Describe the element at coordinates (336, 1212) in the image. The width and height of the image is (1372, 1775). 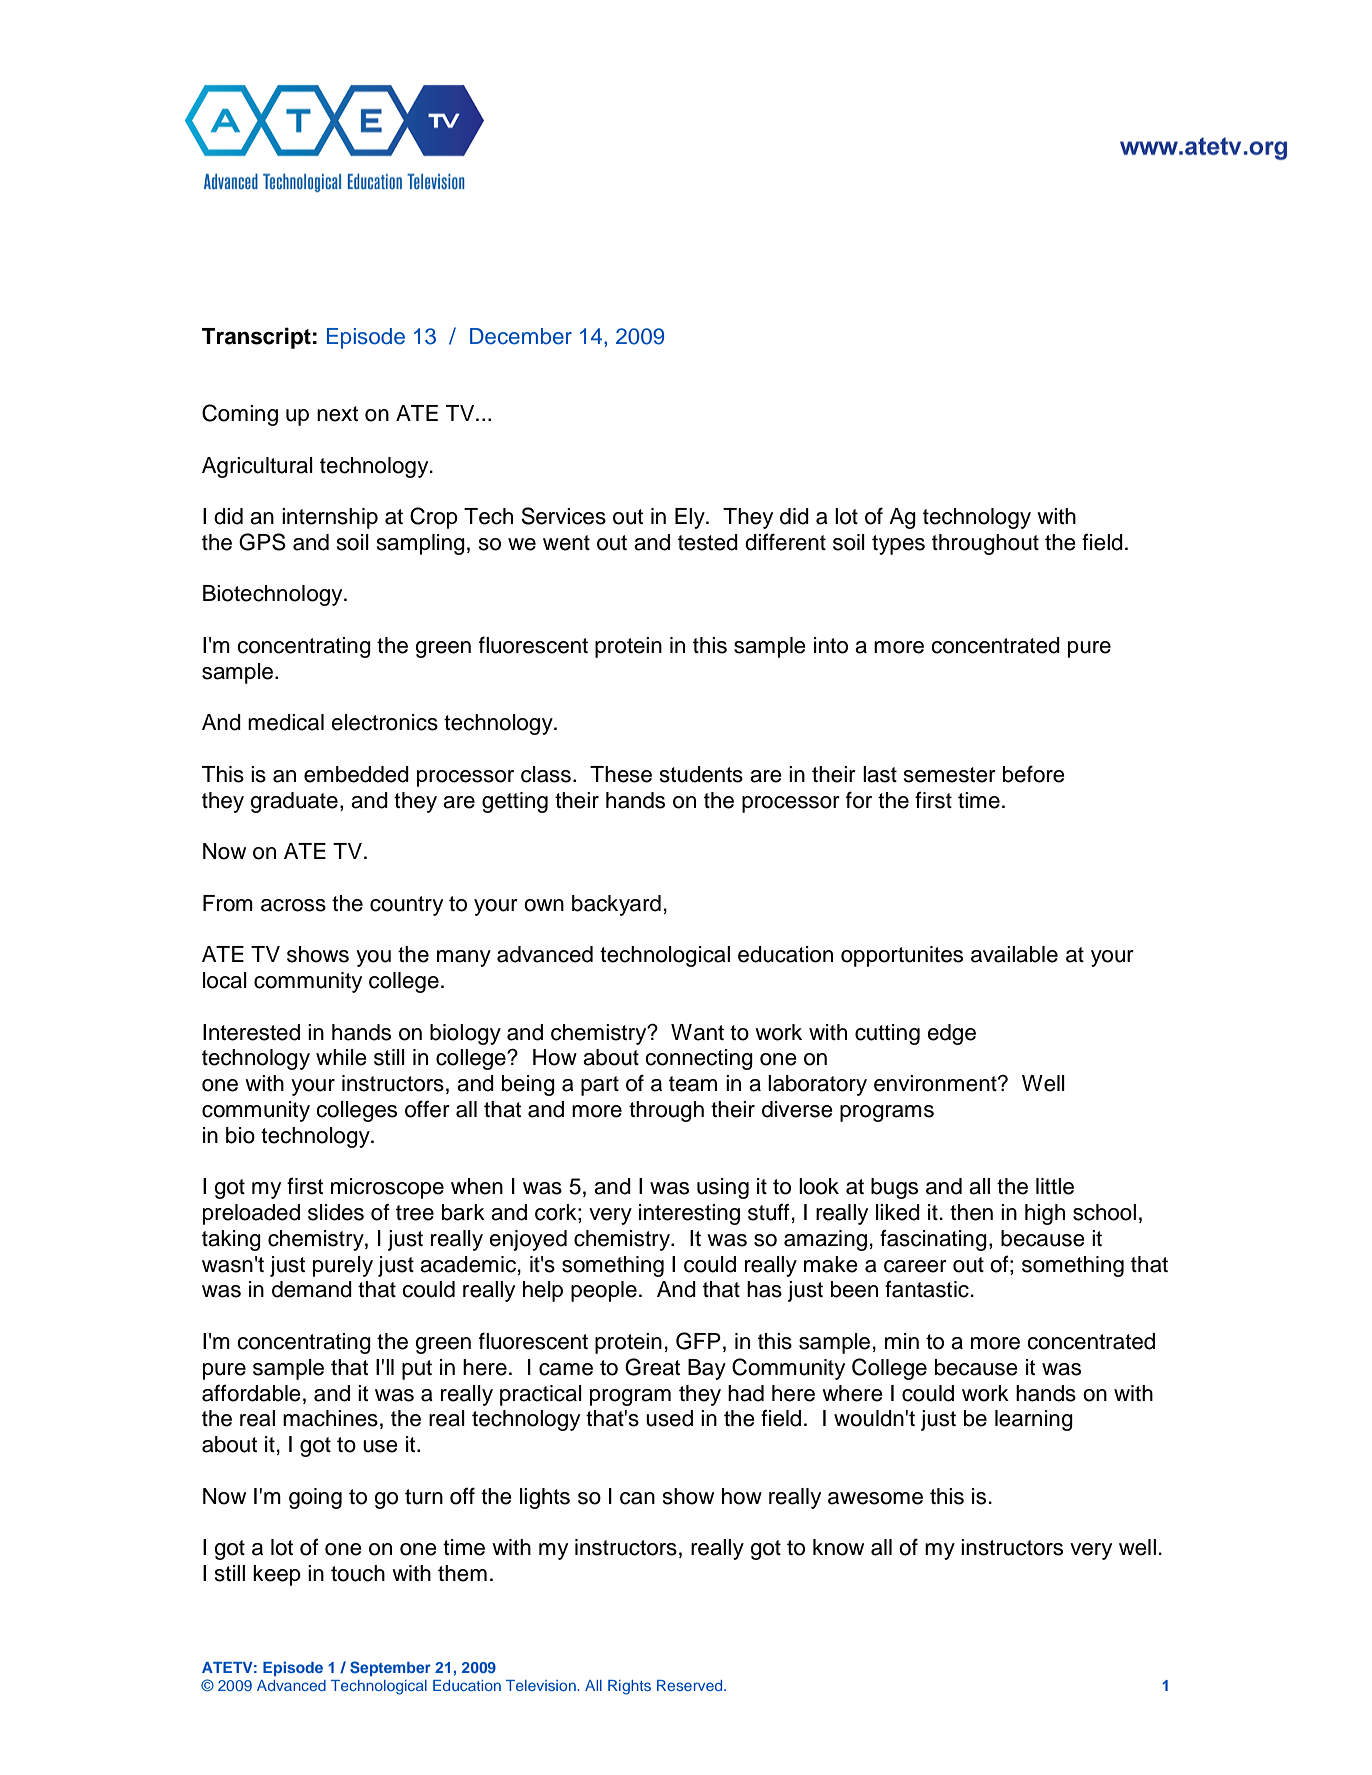
I see `slides` at that location.
